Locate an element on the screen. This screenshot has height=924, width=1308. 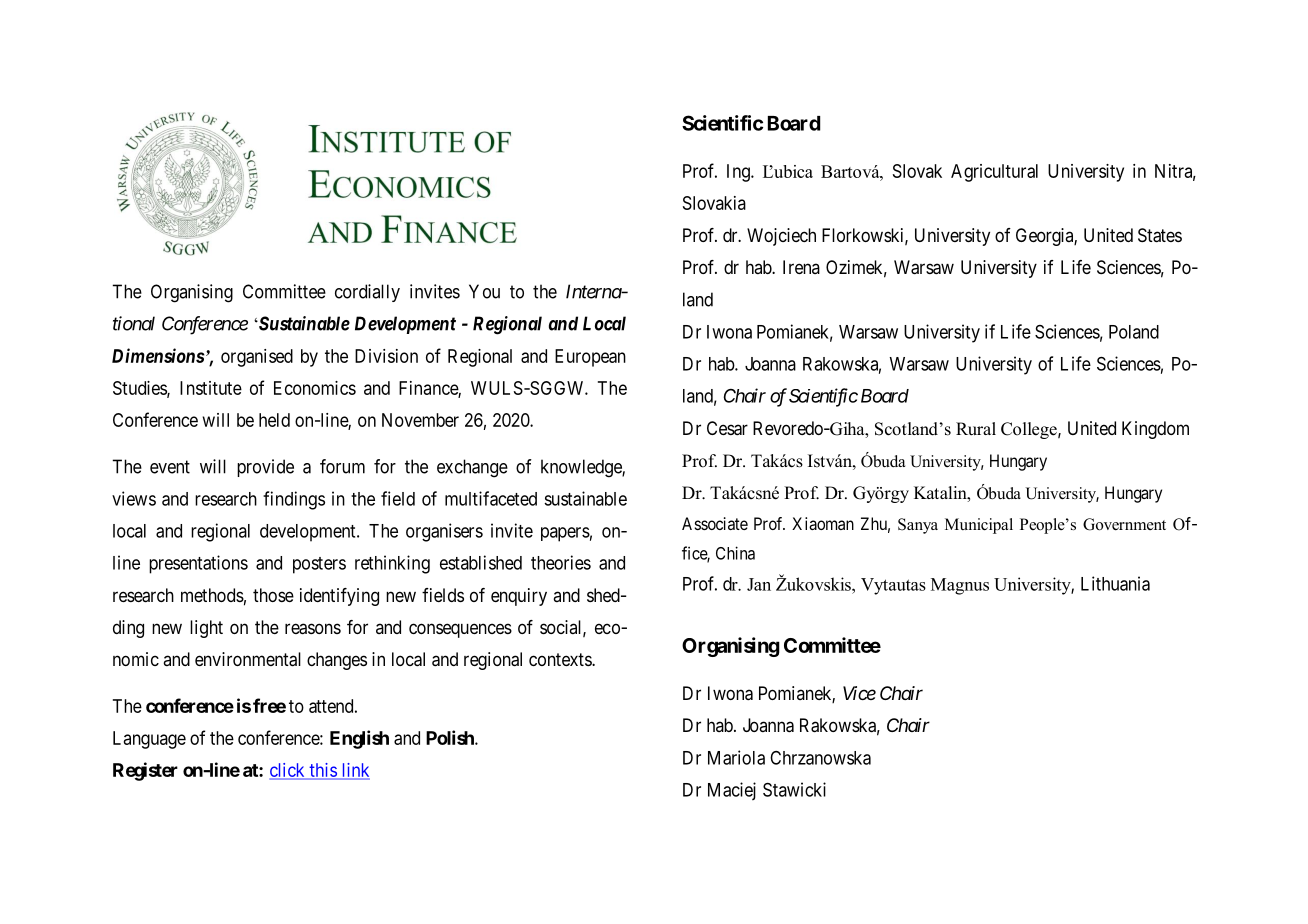
cordially is located at coordinates (367, 293).
